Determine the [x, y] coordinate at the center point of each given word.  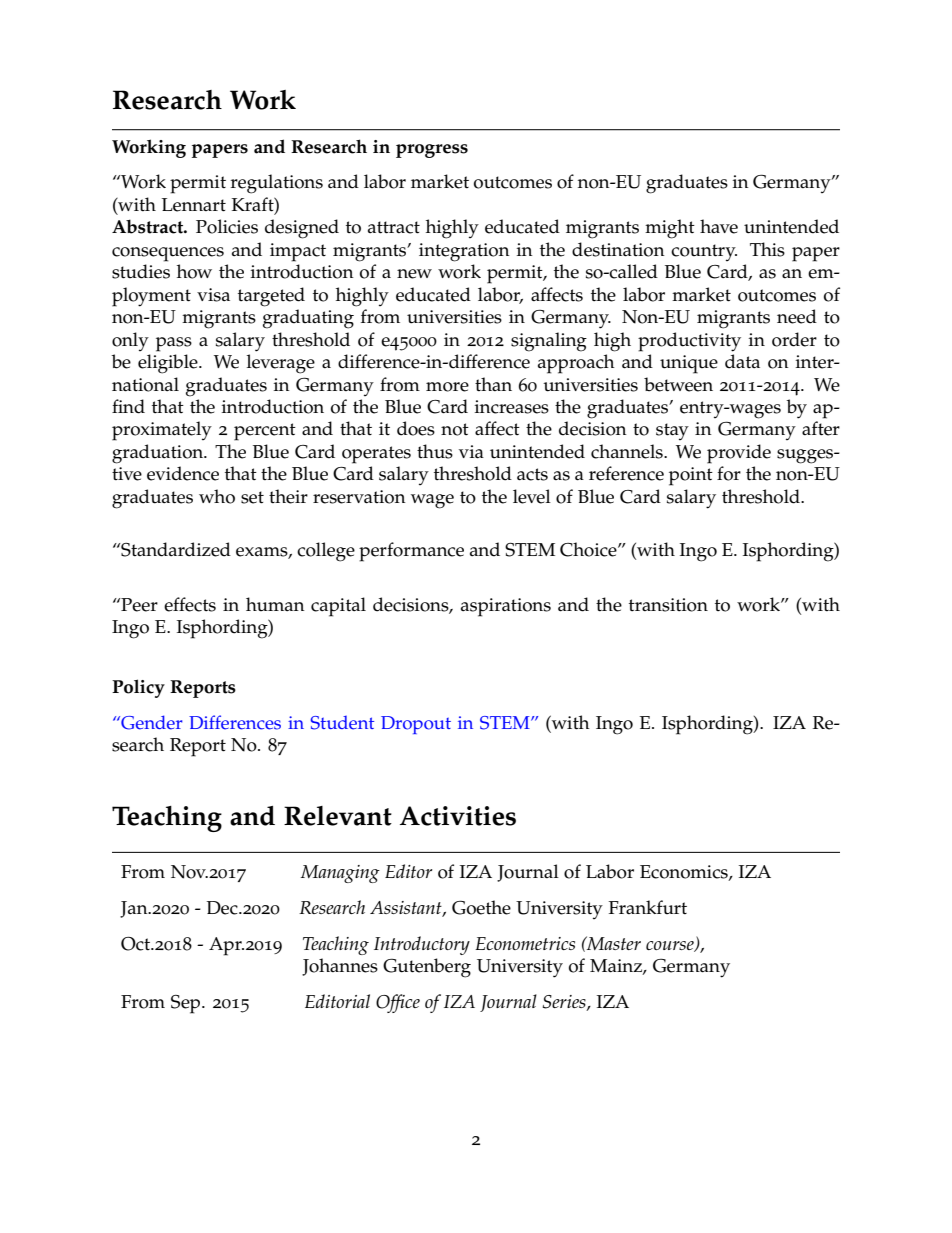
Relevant [338, 816]
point [691, 476]
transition [668, 605]
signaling [549, 342]
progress [432, 151]
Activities [458, 816]
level [532, 496]
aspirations [506, 607]
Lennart [194, 205]
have [719, 226]
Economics [685, 872]
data [742, 361]
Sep [187, 1004]
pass [174, 344]
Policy [138, 688]
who [217, 496]
